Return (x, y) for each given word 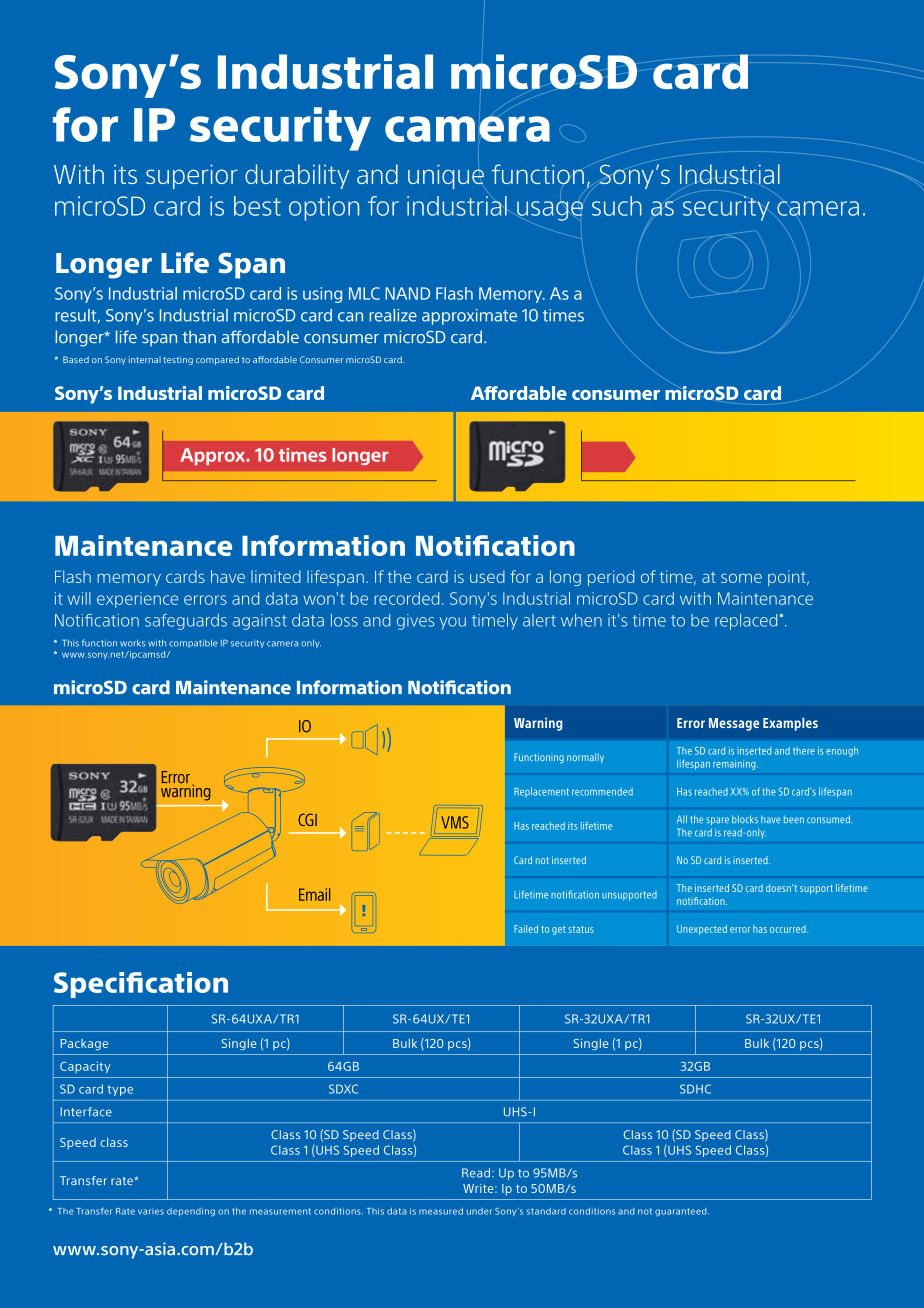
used (487, 576)
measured (441, 1211)
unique (446, 175)
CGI (307, 819)
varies (151, 1212)
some (741, 578)
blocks (745, 819)
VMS (455, 822)
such (617, 206)
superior (192, 176)
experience (137, 600)
